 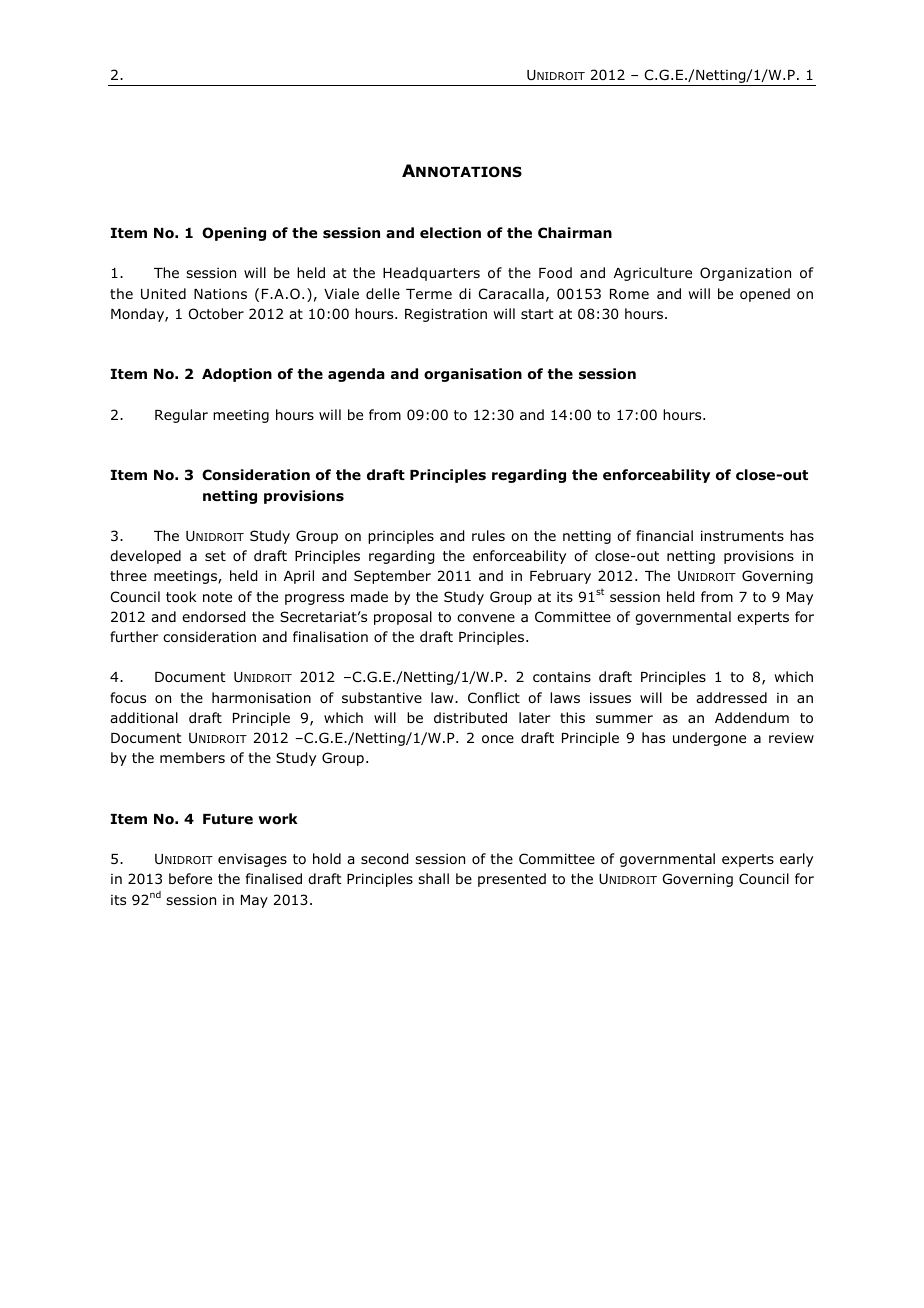 What do you see at coordinates (190, 878) in the screenshot?
I see `before` at bounding box center [190, 878].
